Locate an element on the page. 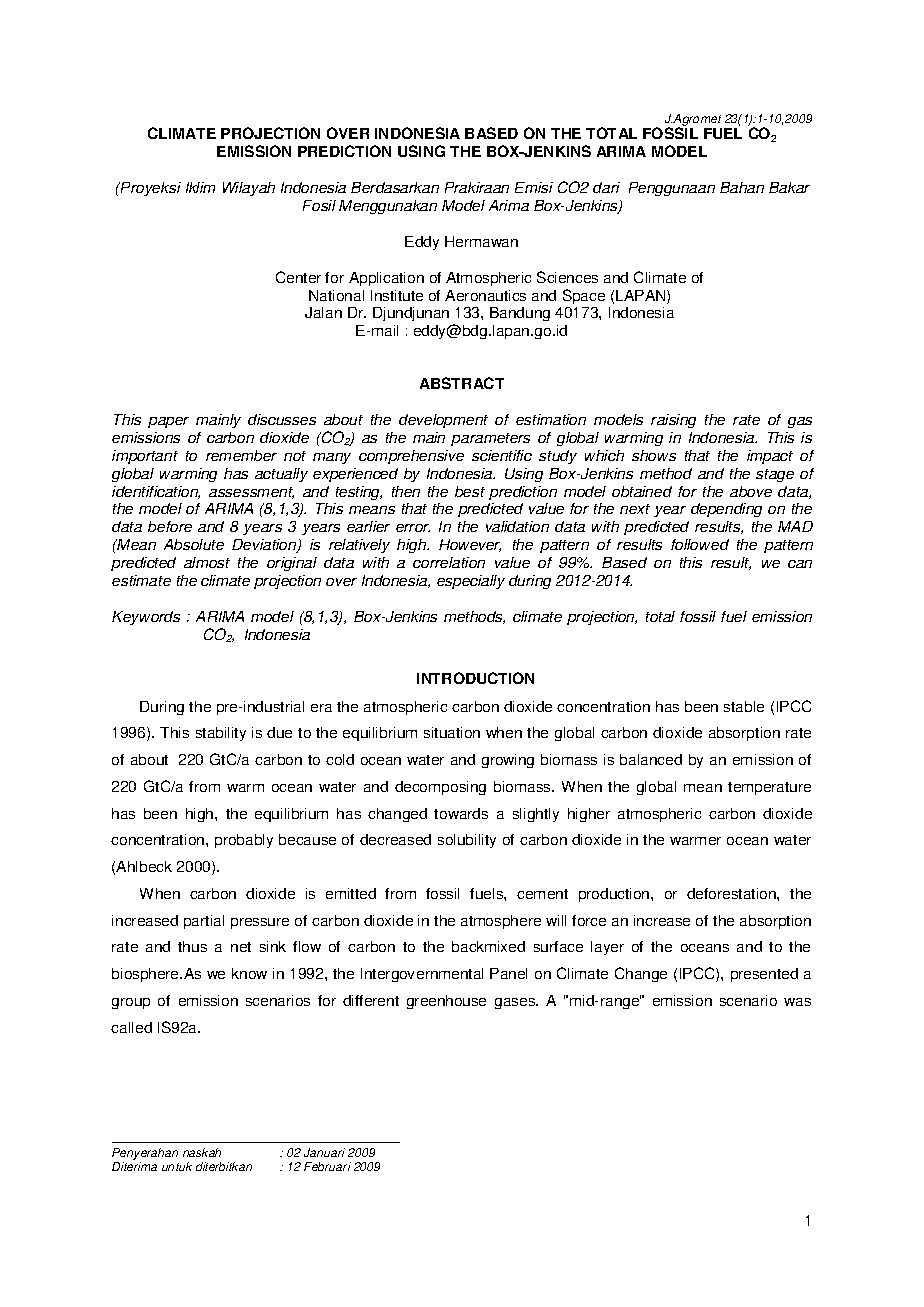 This document has height=1307, width=924. followed is located at coordinates (700, 544).
